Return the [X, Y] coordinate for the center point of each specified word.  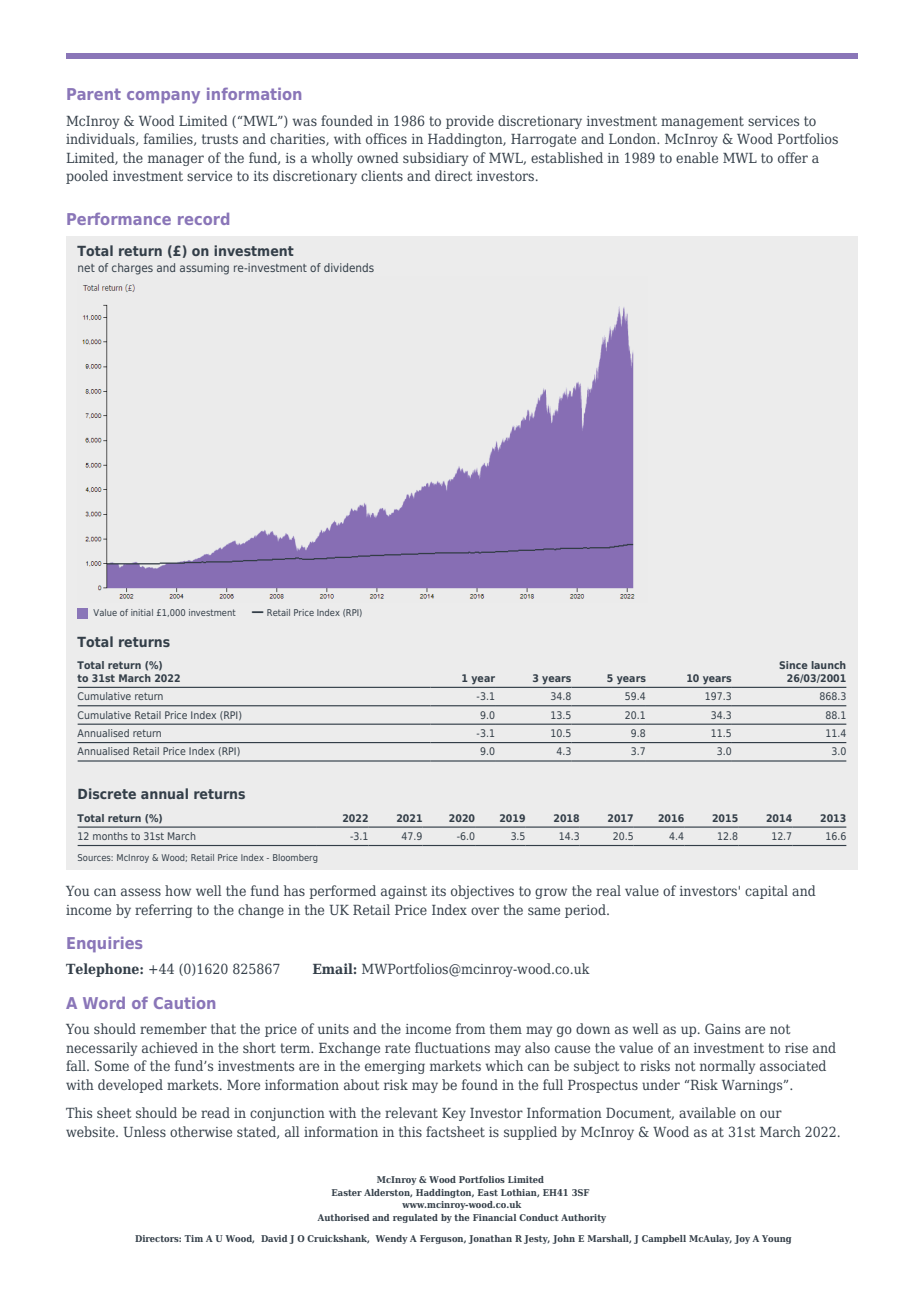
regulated [415, 1218]
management [702, 122]
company [163, 97]
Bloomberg [295, 858]
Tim [193, 1238]
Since [793, 665]
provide [470, 122]
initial [142, 612]
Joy [742, 1239]
